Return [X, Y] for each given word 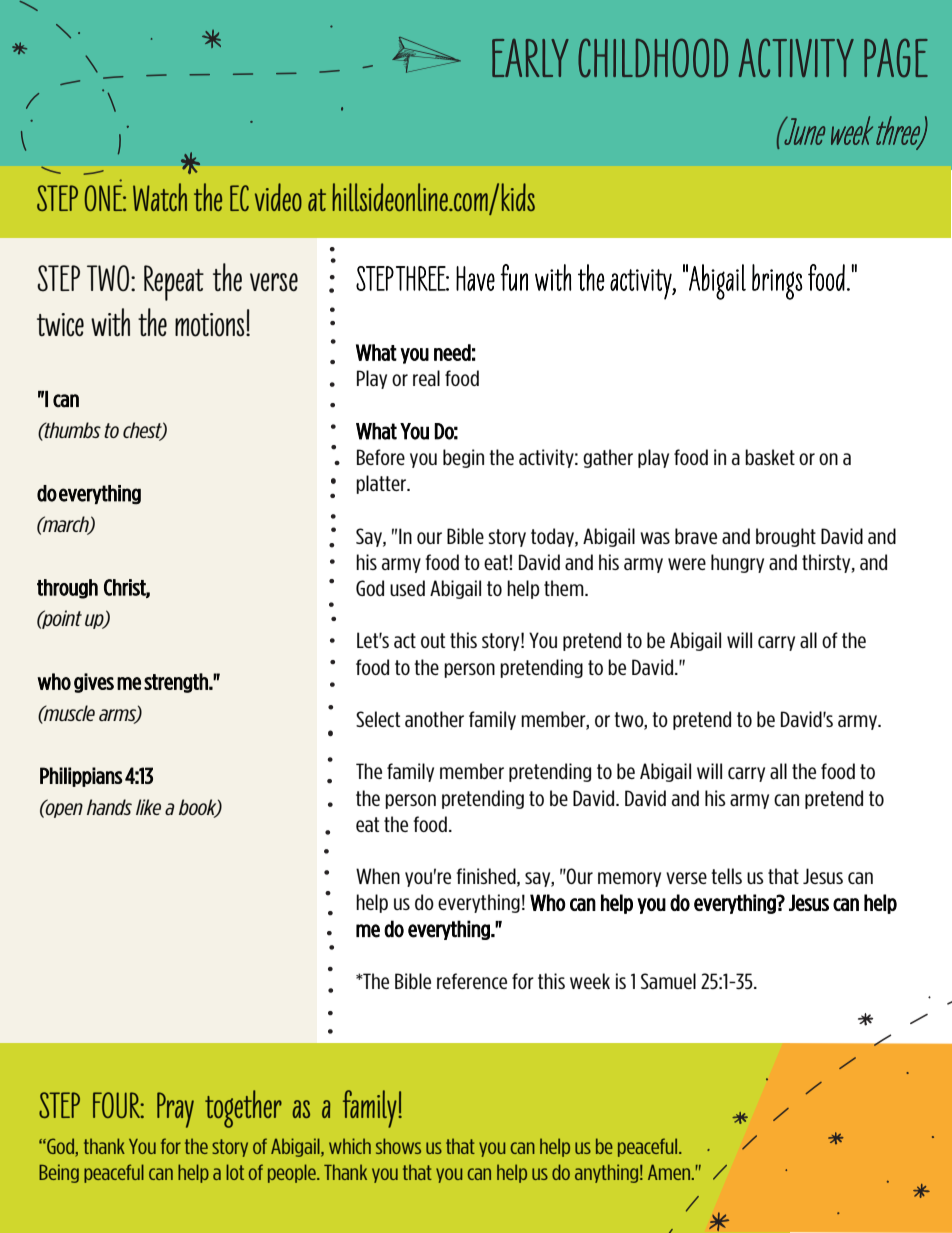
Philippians [81, 777]
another [434, 719]
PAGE [896, 57]
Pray [175, 1110]
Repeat [174, 283]
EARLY [530, 58]
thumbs [72, 430]
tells [726, 876]
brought [786, 537]
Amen [670, 1172]
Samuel [668, 981]
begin [463, 458]
